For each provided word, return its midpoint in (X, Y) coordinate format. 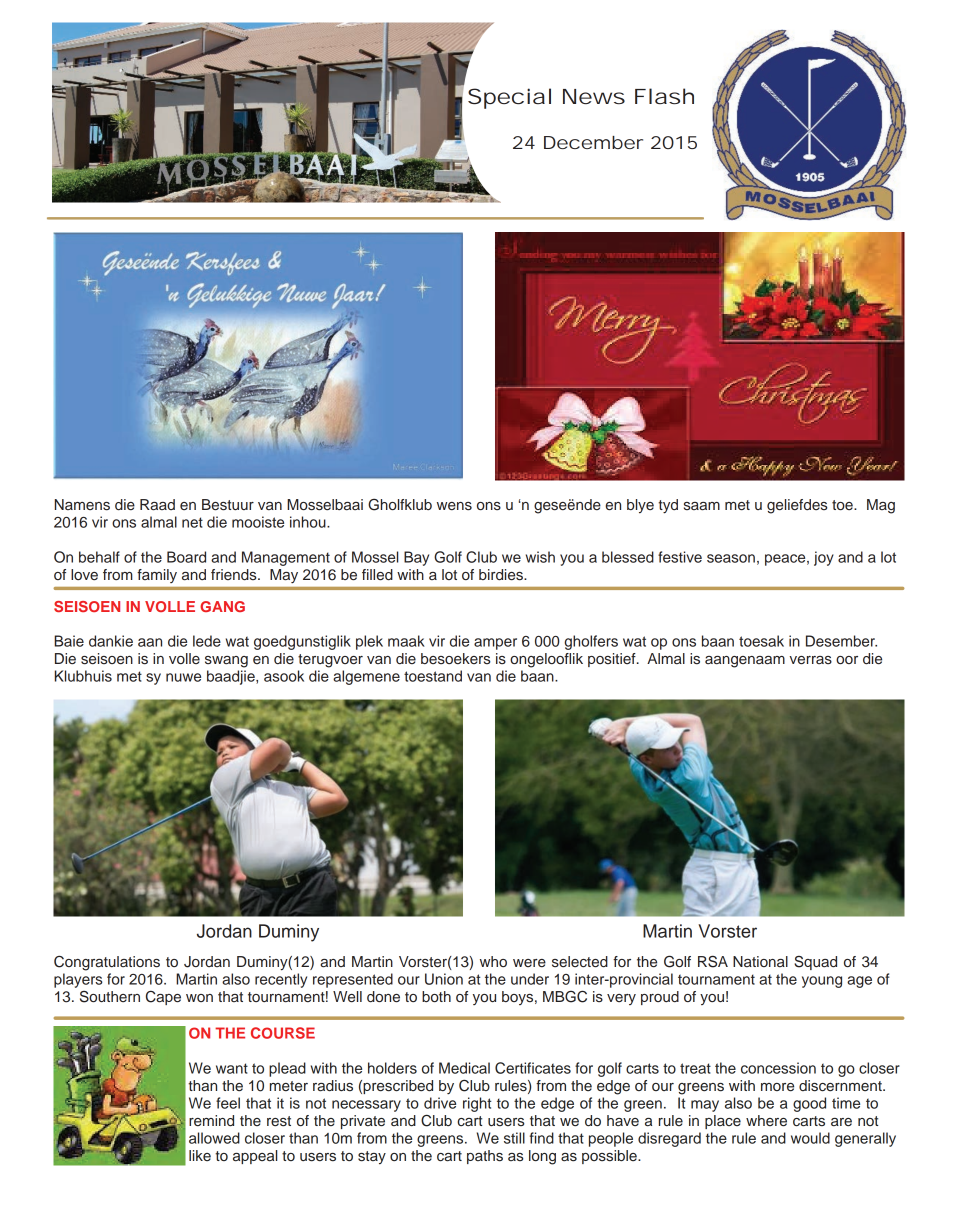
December (593, 142)
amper (495, 644)
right (477, 1104)
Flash (664, 96)
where (766, 1121)
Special (509, 98)
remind (211, 1121)
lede (207, 641)
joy (824, 558)
